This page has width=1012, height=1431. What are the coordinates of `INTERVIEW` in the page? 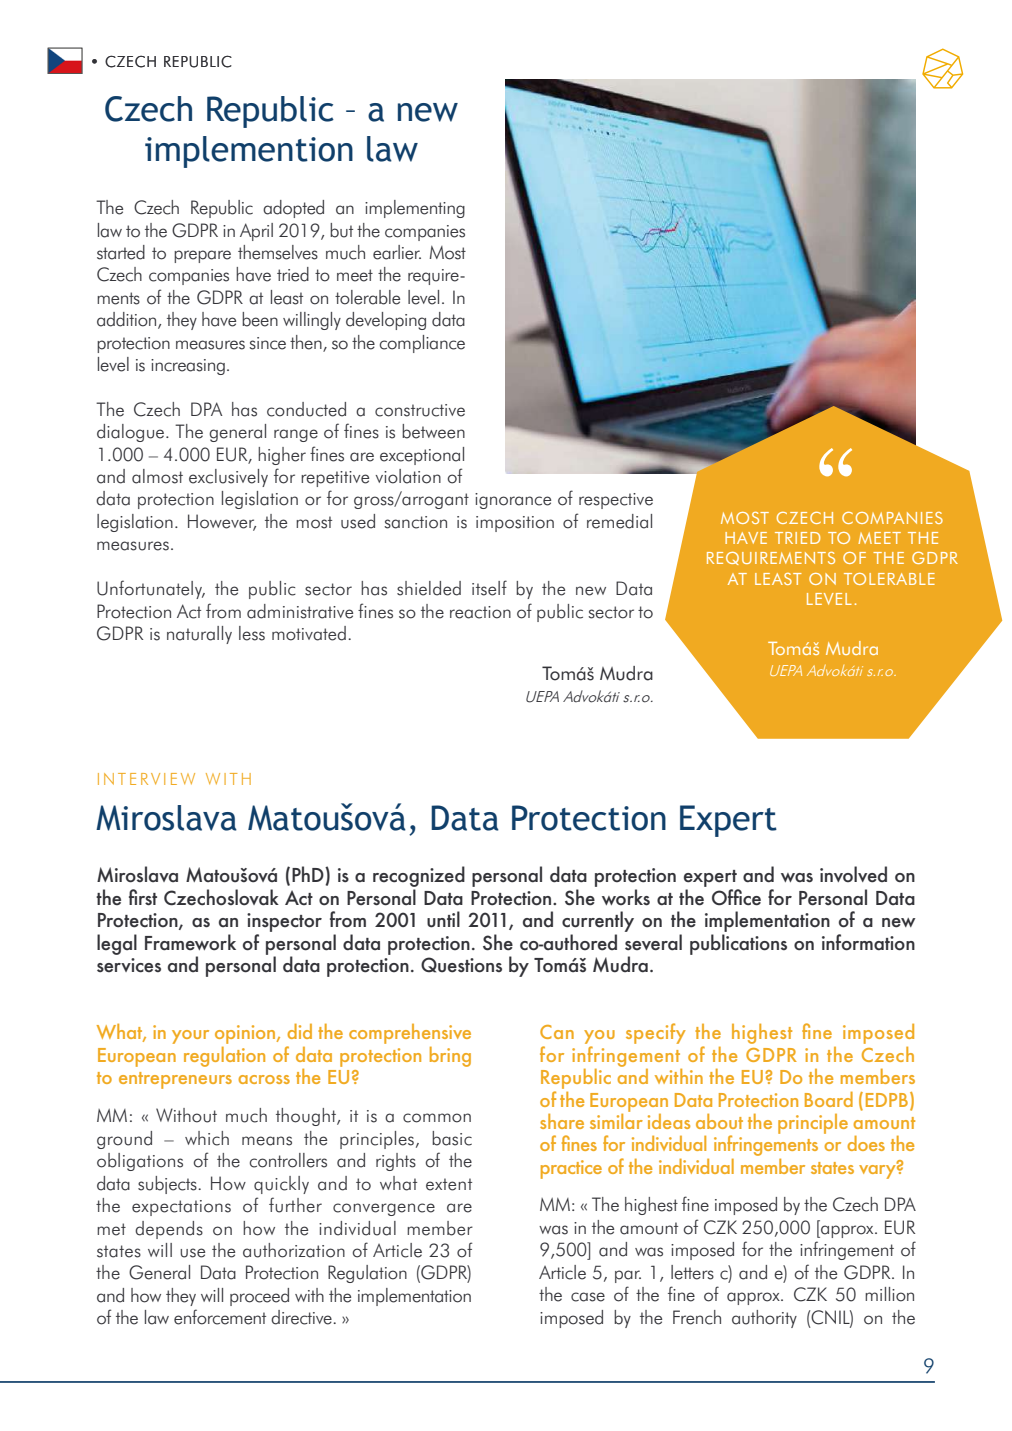 It's located at (146, 779).
